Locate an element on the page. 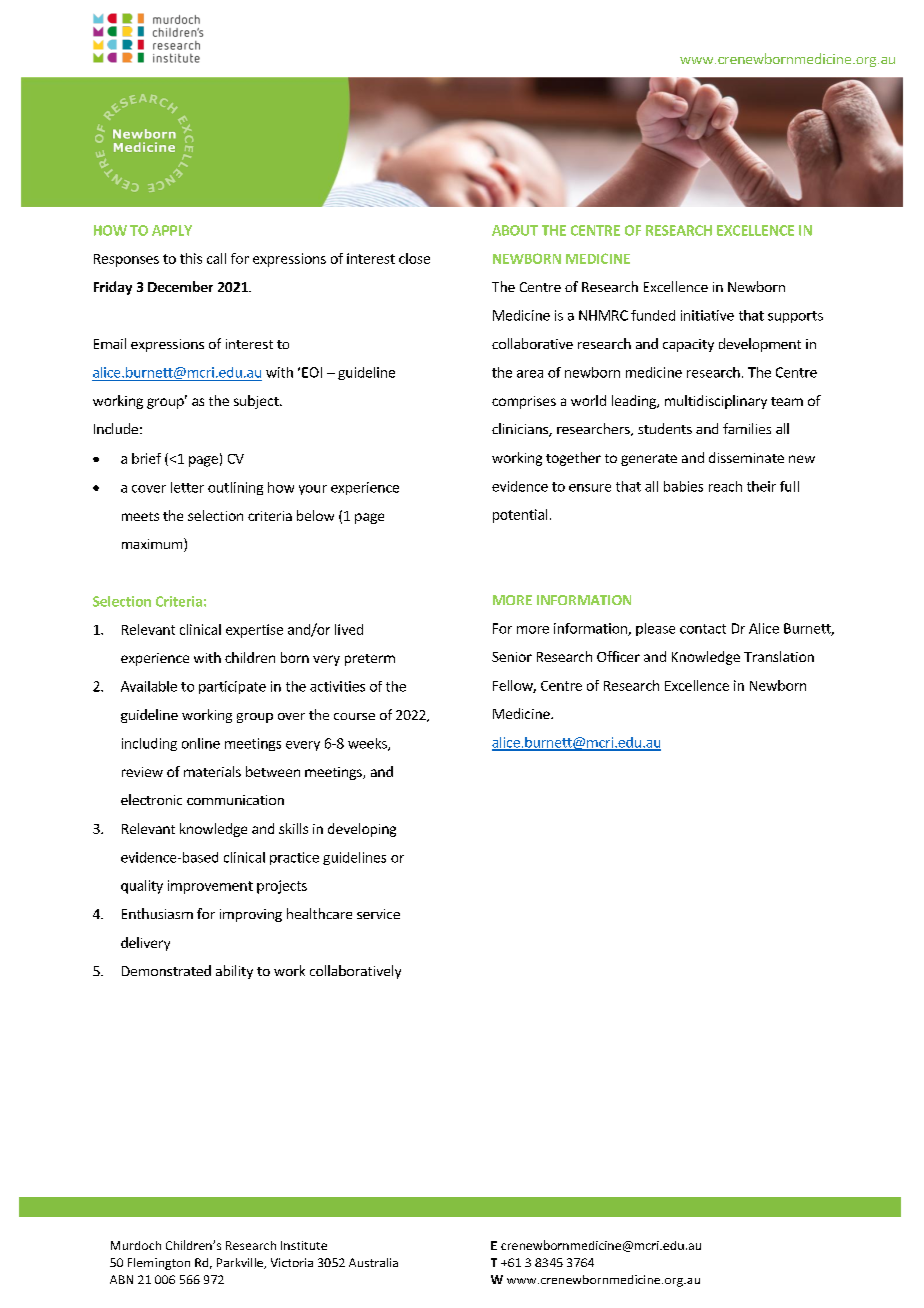 Image resolution: width=924 pixels, height=1308 pixels. potential is located at coordinates (520, 516).
